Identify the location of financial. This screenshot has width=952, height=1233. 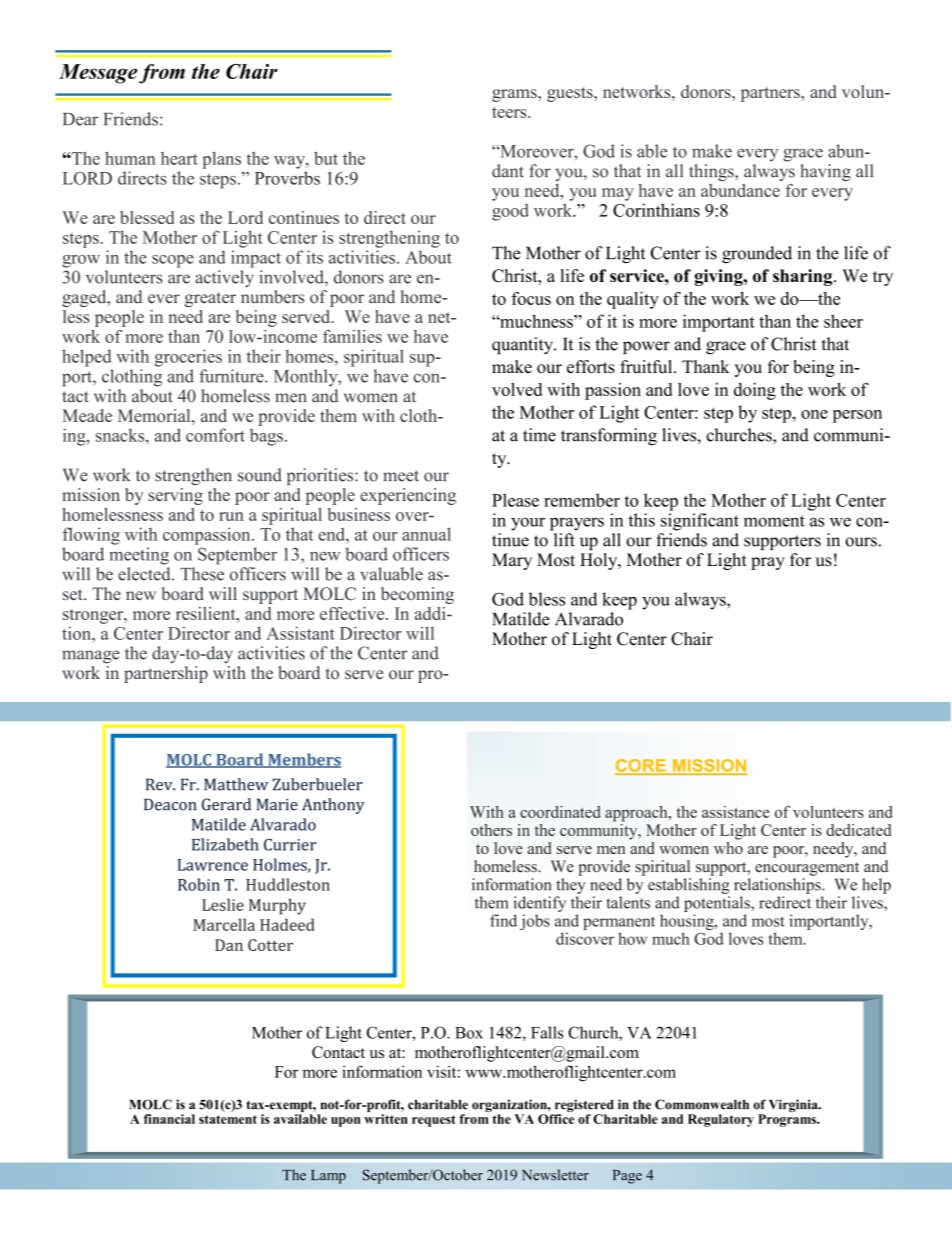
(169, 1119).
